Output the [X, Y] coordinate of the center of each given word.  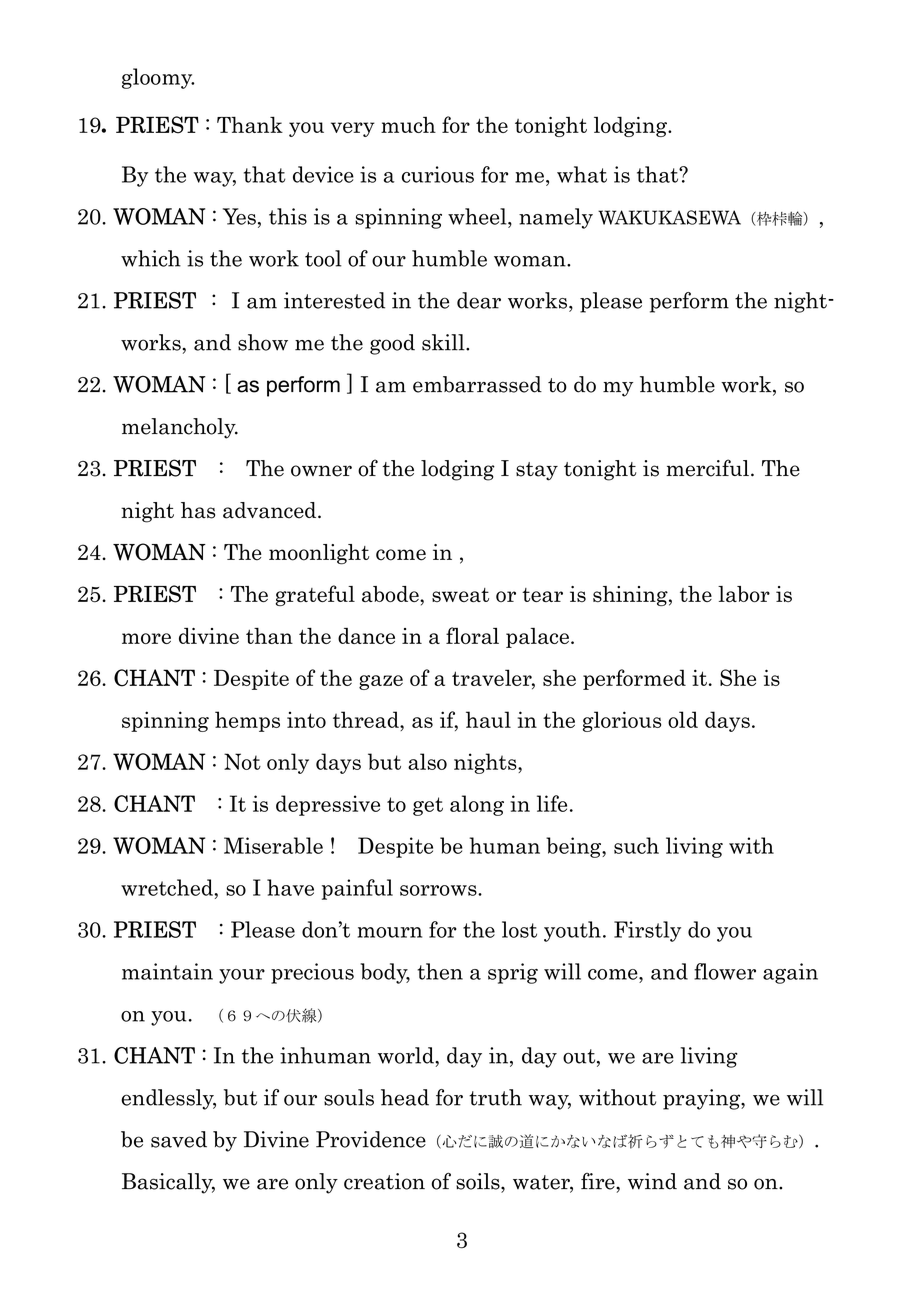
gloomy [158, 78]
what [582, 174]
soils [479, 1181]
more [146, 638]
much [408, 125]
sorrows [439, 890]
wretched [168, 887]
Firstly [647, 931]
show [263, 342]
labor [744, 594]
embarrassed [477, 384]
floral [472, 635]
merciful [707, 468]
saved [179, 1139]
